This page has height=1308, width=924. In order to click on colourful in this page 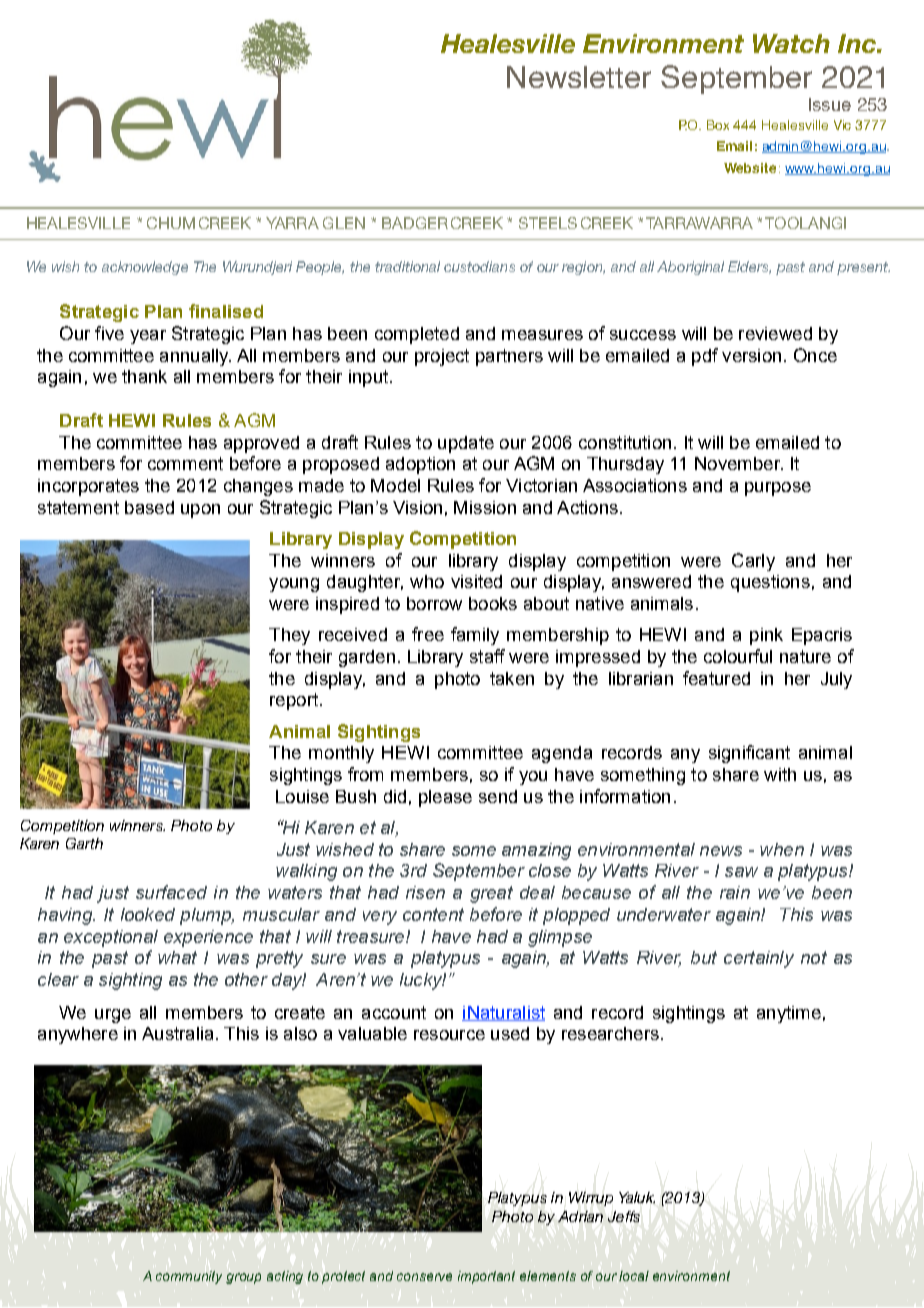, I will do `click(738, 656)`.
